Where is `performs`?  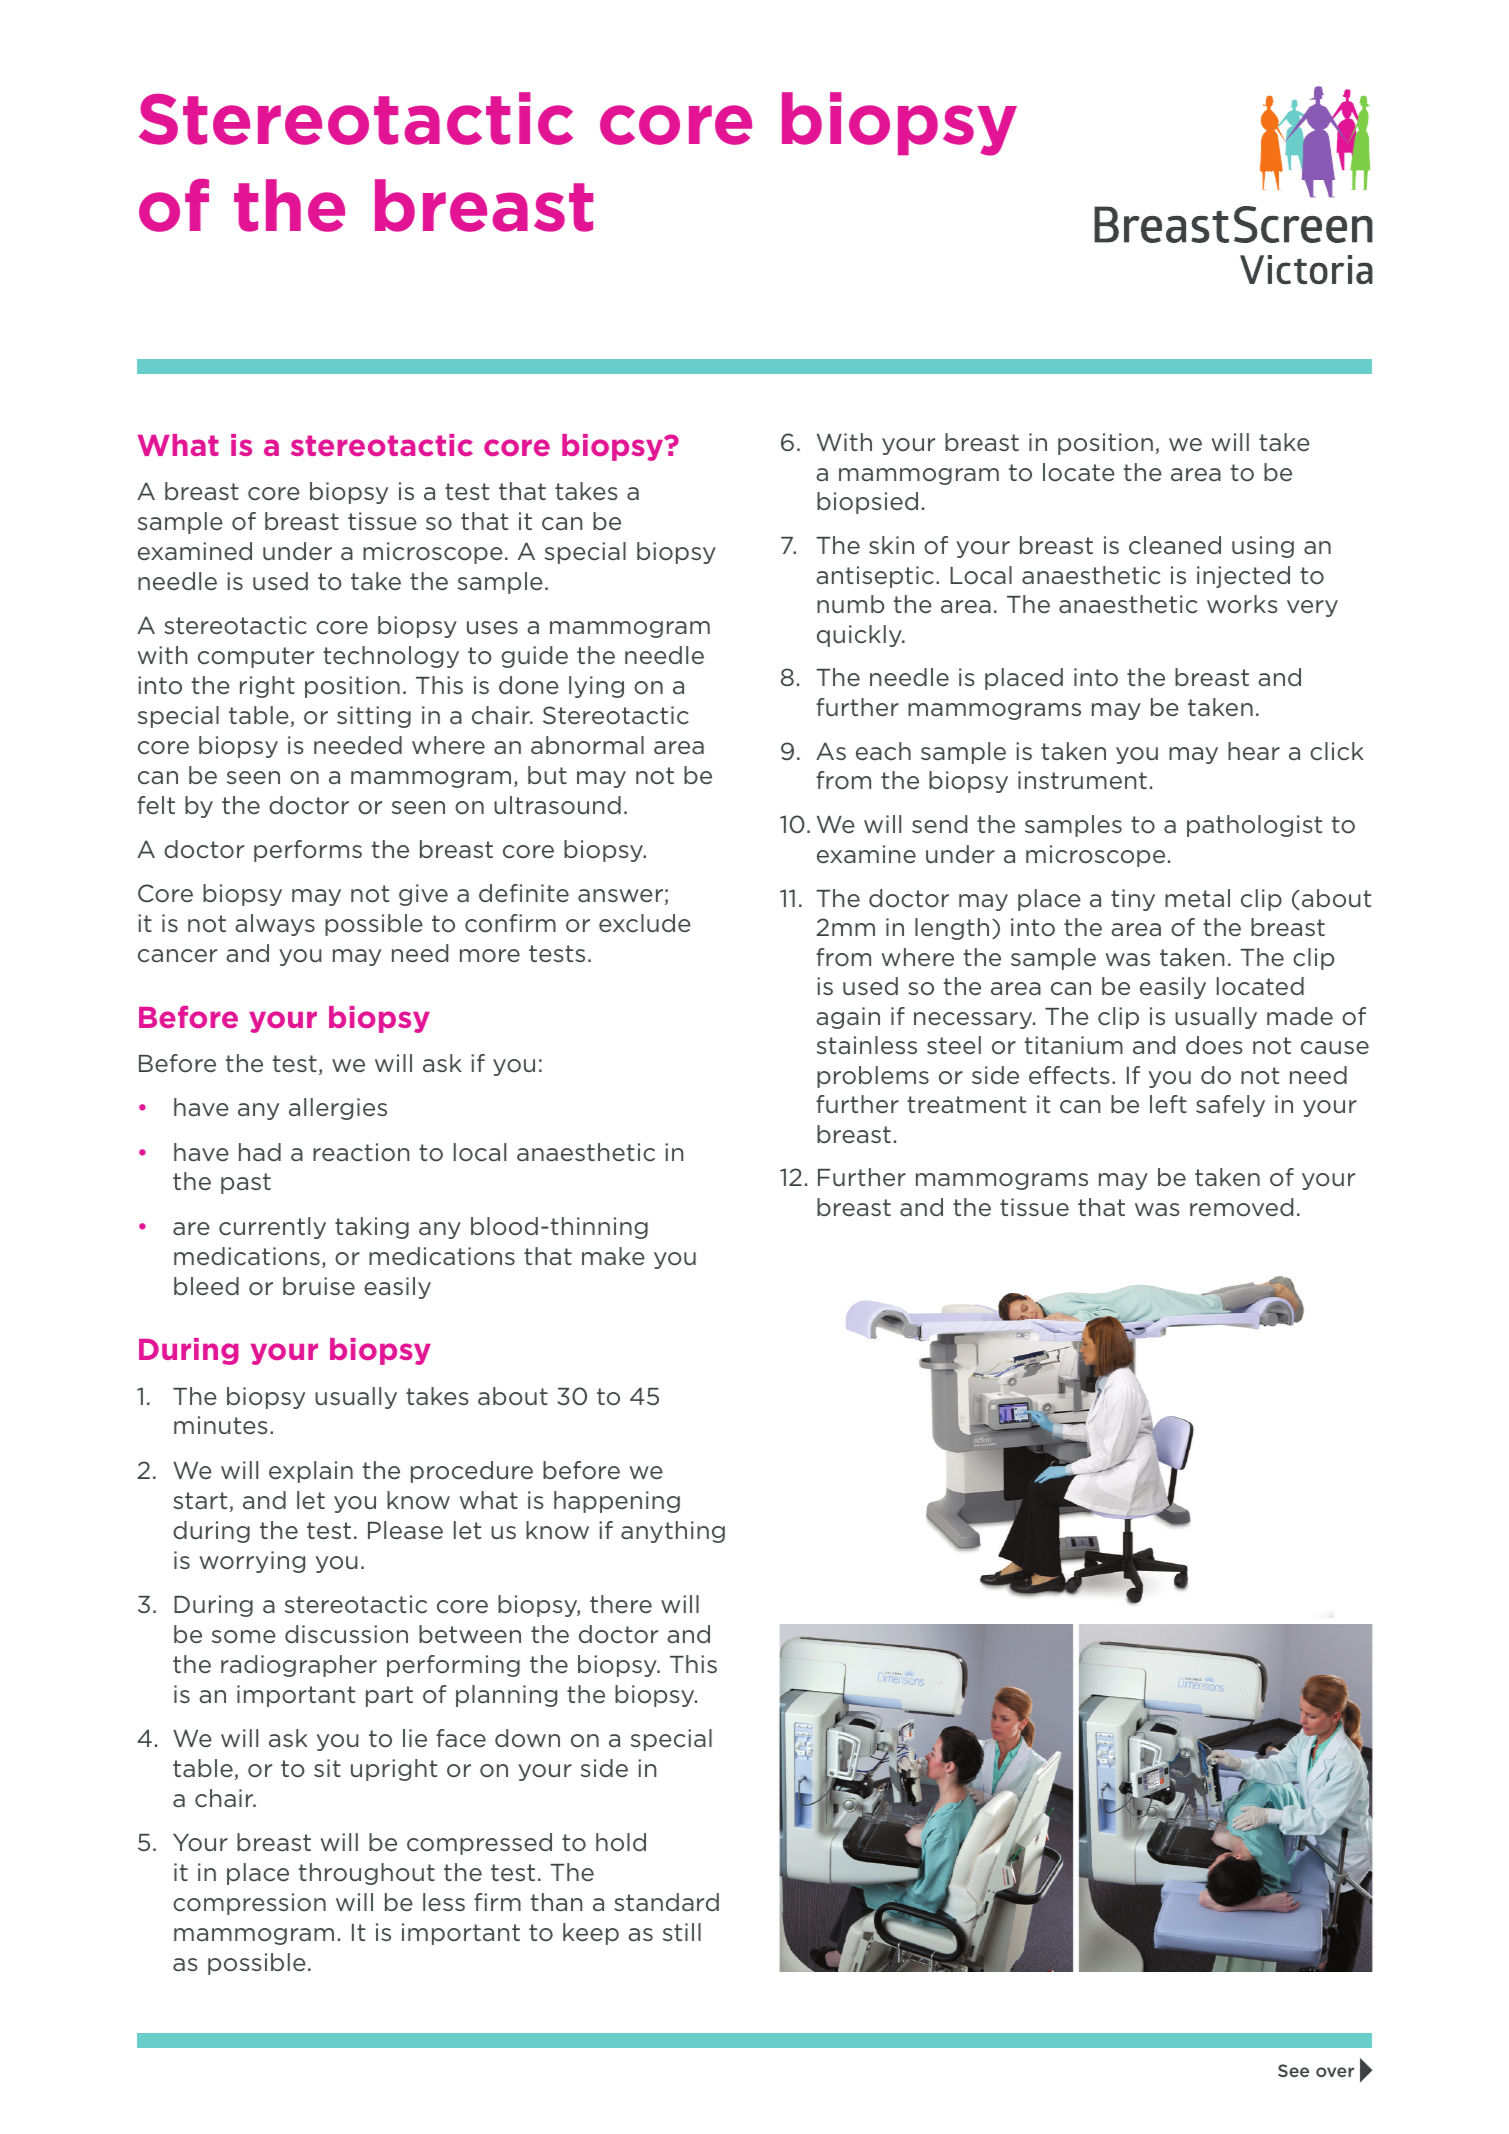
performs is located at coordinates (308, 851).
